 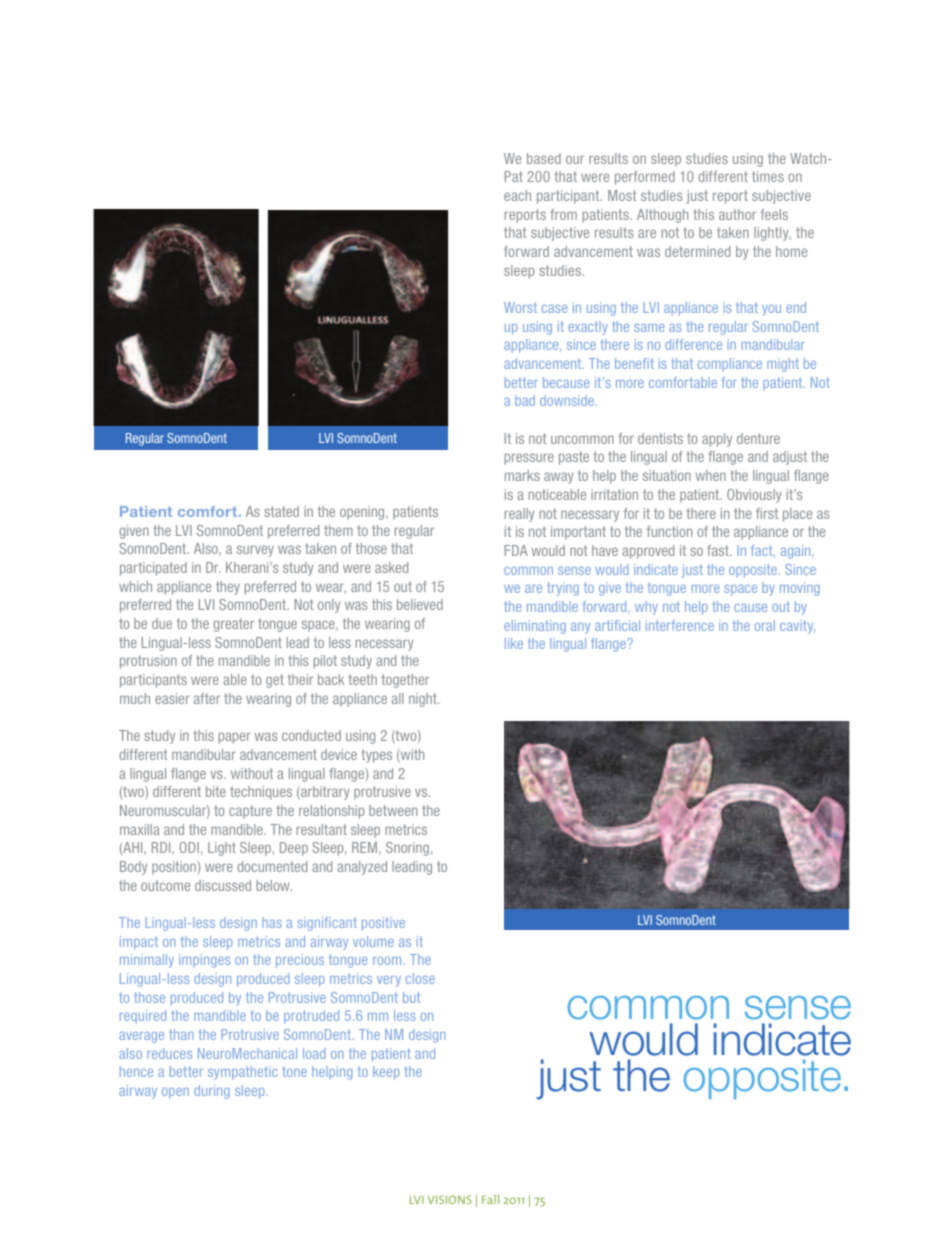 What do you see at coordinates (522, 475) in the page?
I see `marks` at bounding box center [522, 475].
